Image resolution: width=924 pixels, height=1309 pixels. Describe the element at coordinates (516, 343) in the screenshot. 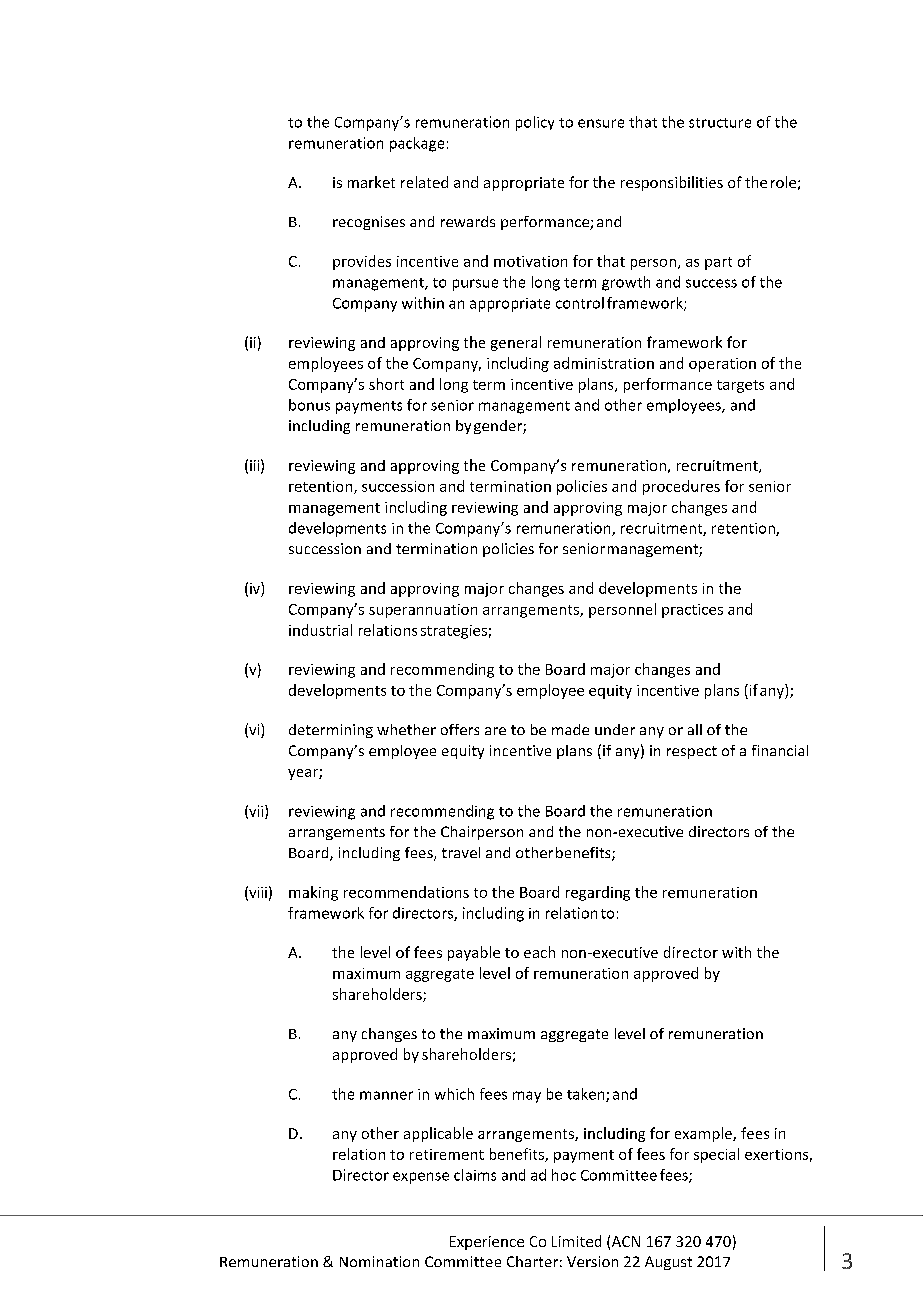

I see `general` at that location.
